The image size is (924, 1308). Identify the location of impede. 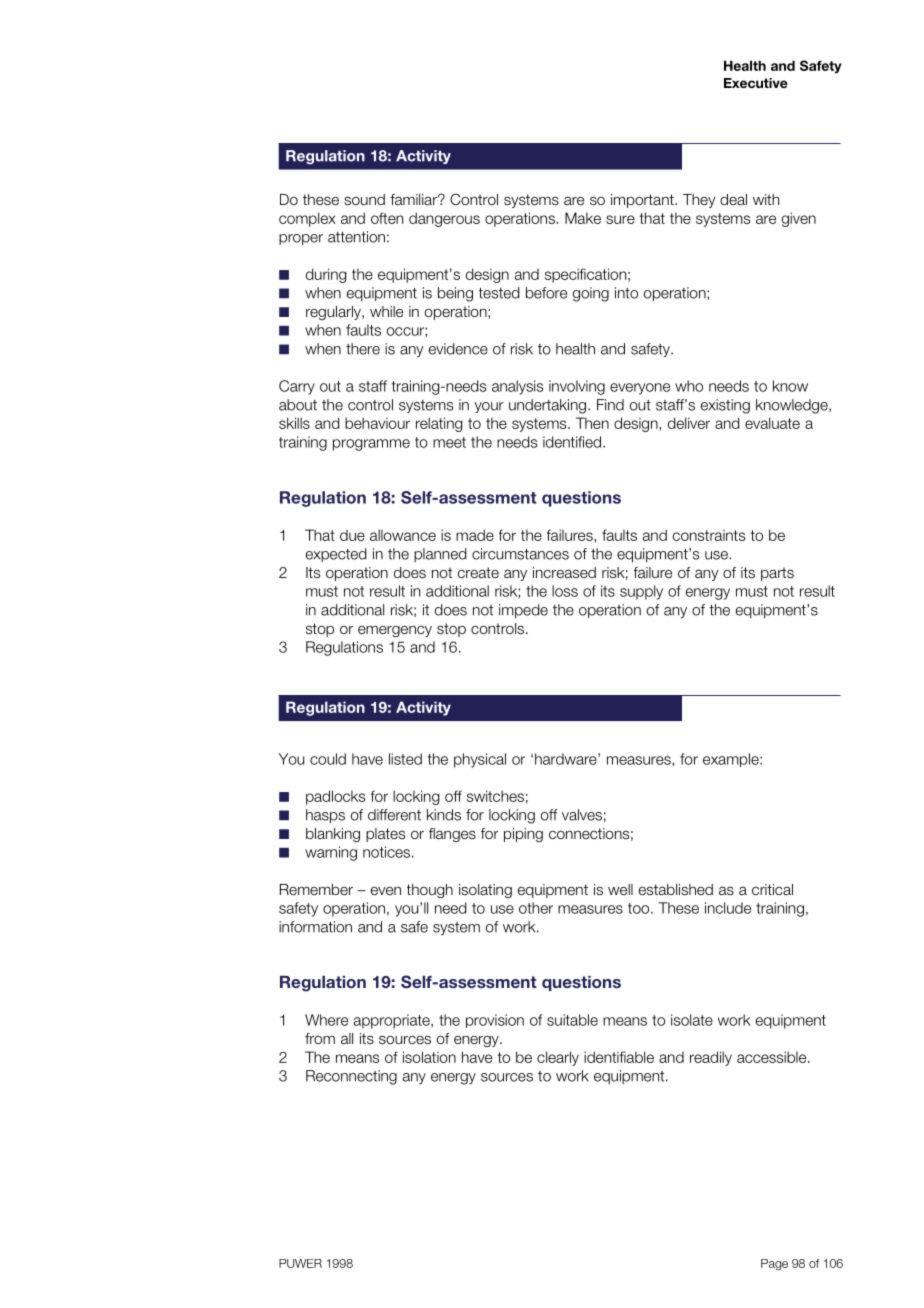
(523, 611).
